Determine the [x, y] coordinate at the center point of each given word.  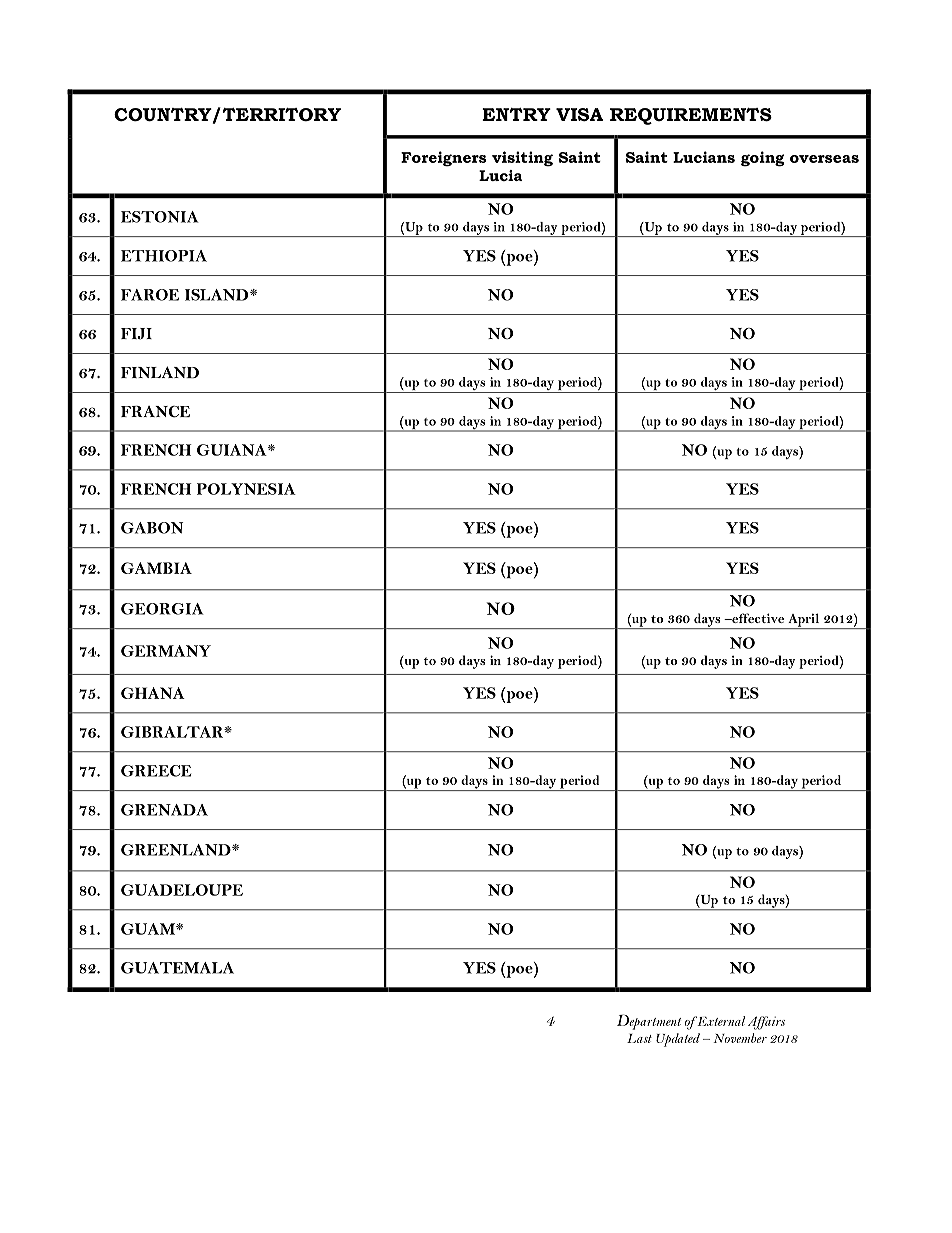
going [763, 159]
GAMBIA [156, 568]
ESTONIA [160, 217]
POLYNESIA [246, 489]
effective [757, 618]
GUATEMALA [177, 968]
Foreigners [444, 159]
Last [639, 1038]
